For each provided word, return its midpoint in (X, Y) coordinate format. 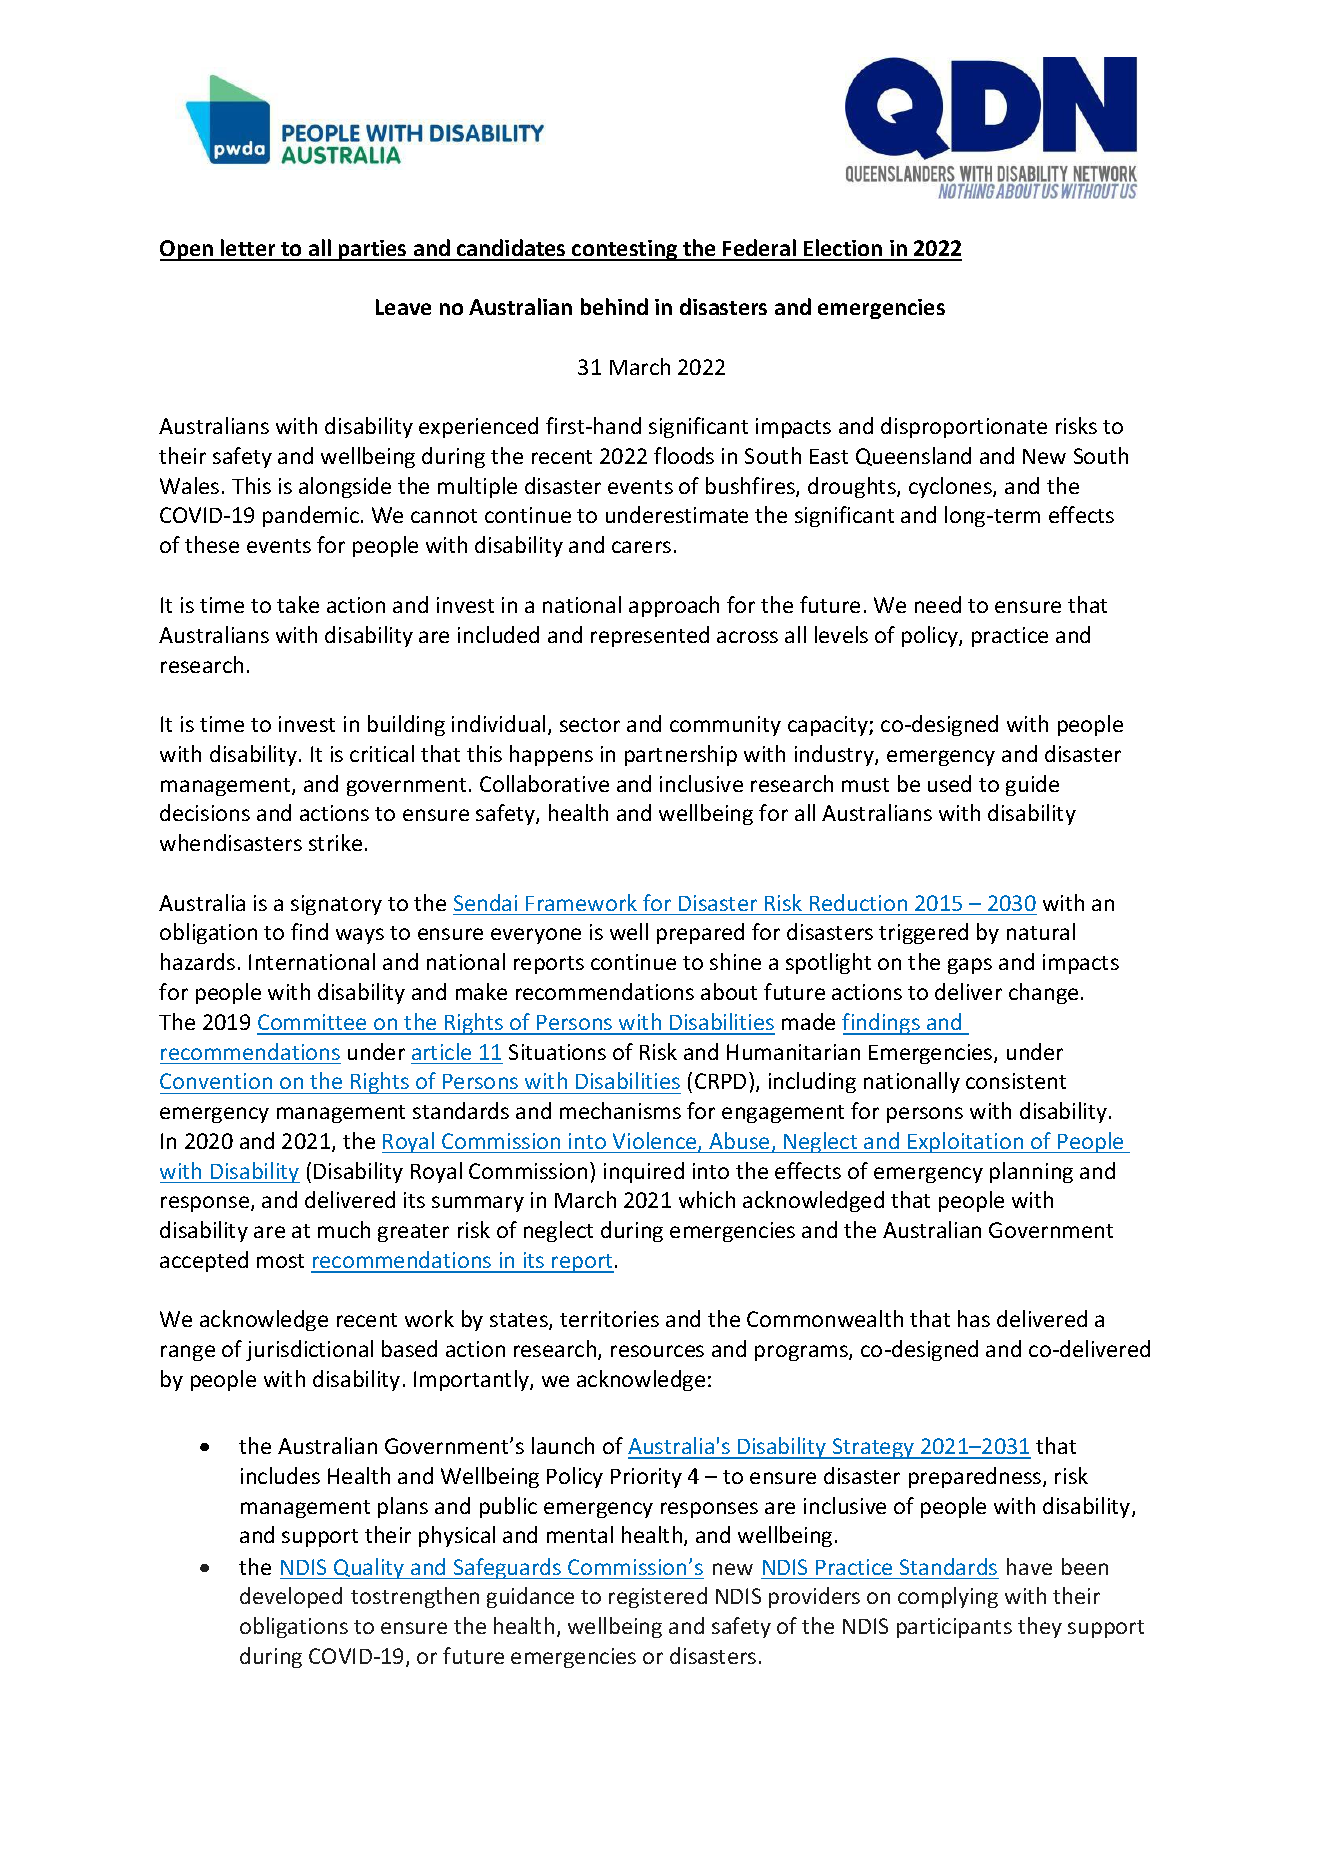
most (280, 1261)
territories (609, 1319)
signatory (336, 905)
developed (291, 1597)
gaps (970, 966)
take (298, 604)
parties (373, 250)
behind (614, 306)
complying (948, 1597)
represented (650, 636)
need (938, 604)
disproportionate (964, 427)
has (974, 1318)
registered (658, 1597)
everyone (536, 936)
